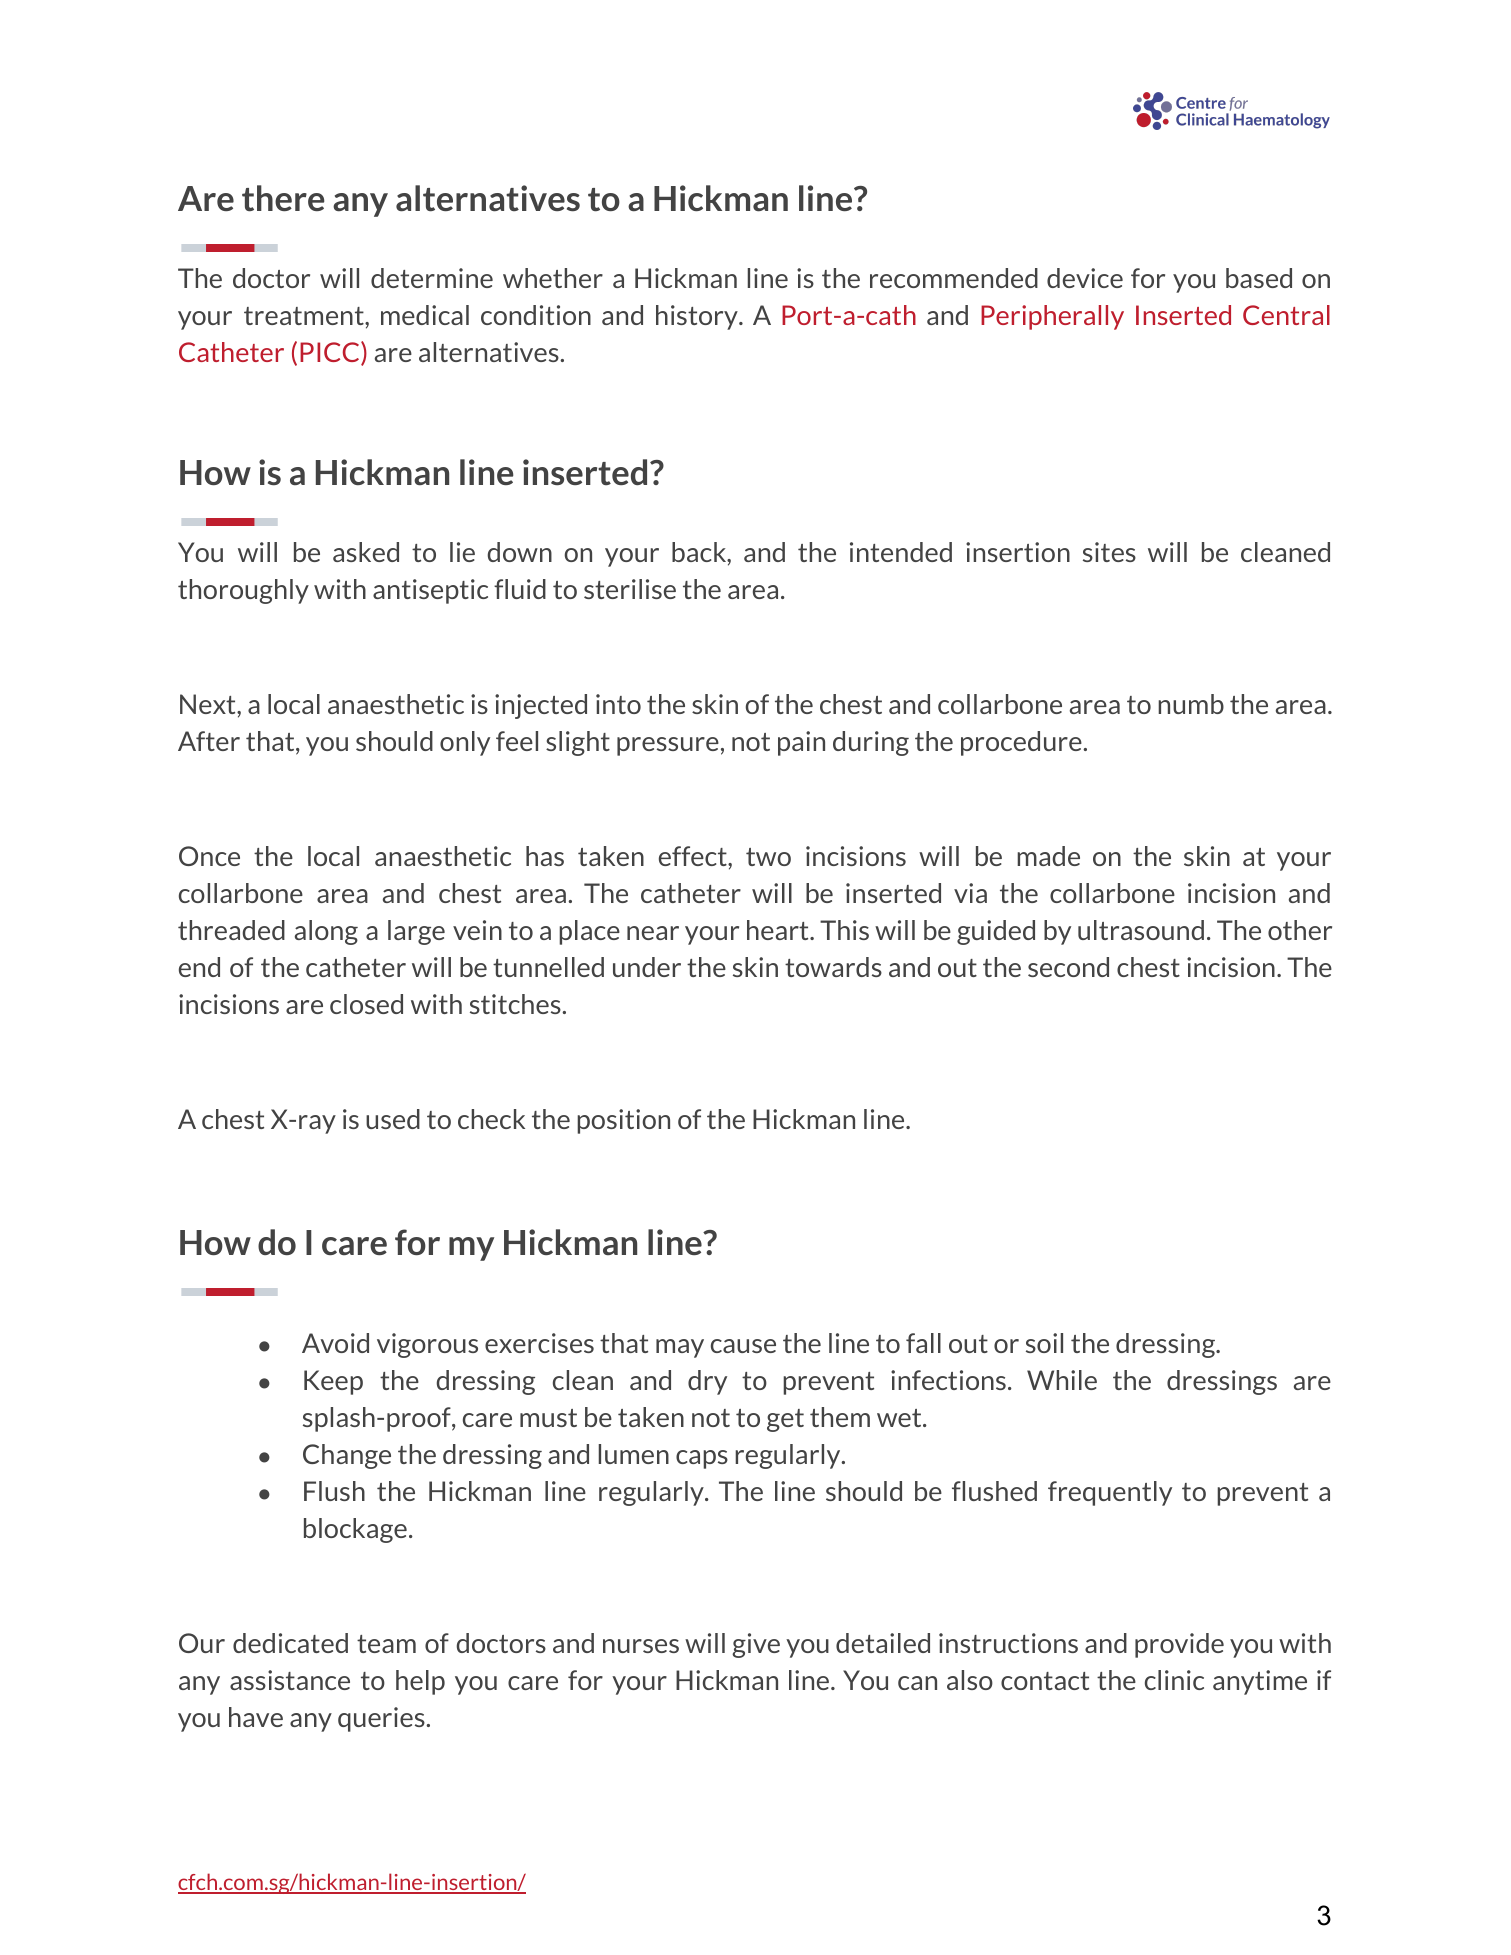 The height and width of the screenshot is (1955, 1511). Describe the element at coordinates (756, 1645) in the screenshot. I see `give` at that location.
